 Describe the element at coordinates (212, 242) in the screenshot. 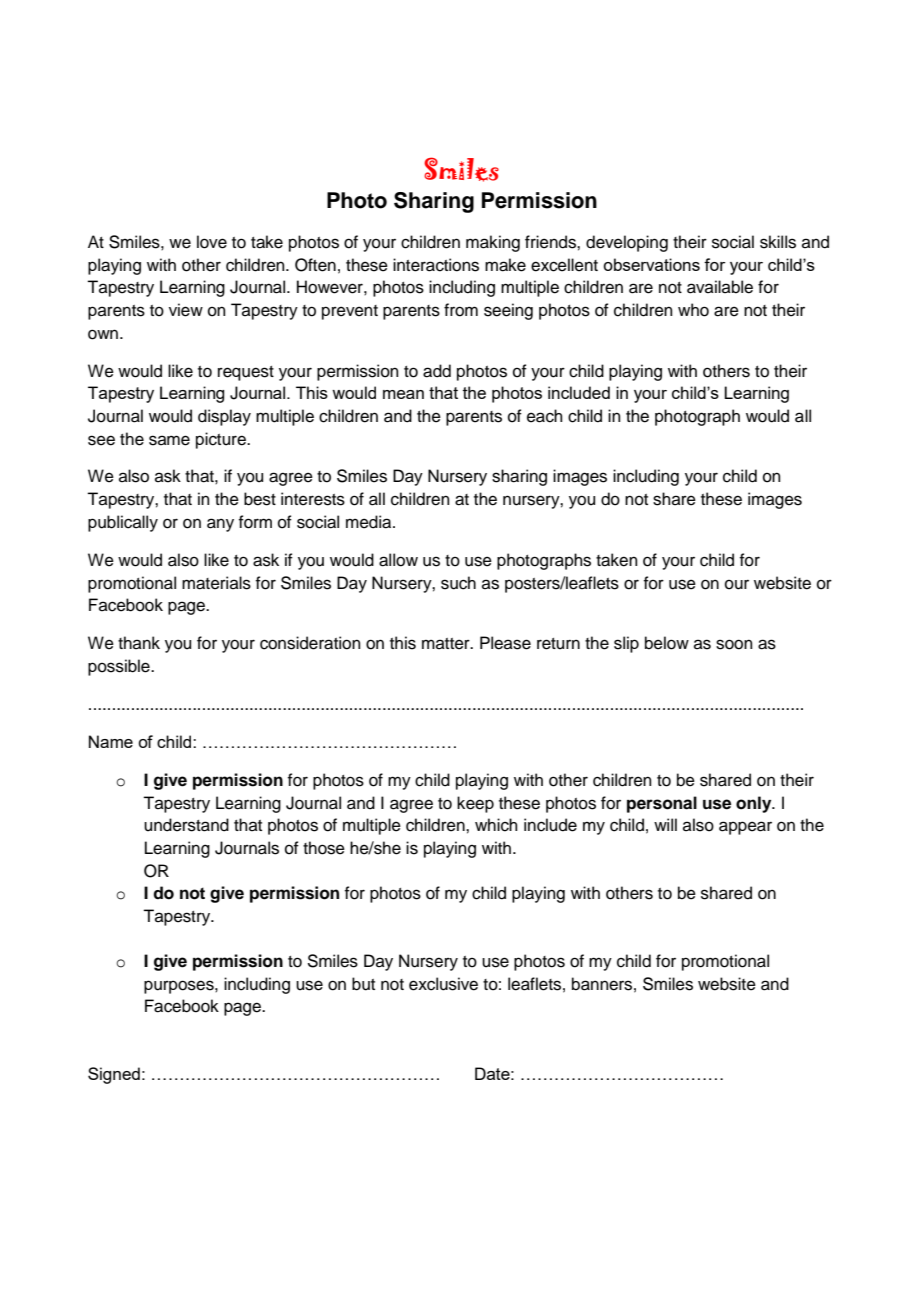

I see `love` at that location.
